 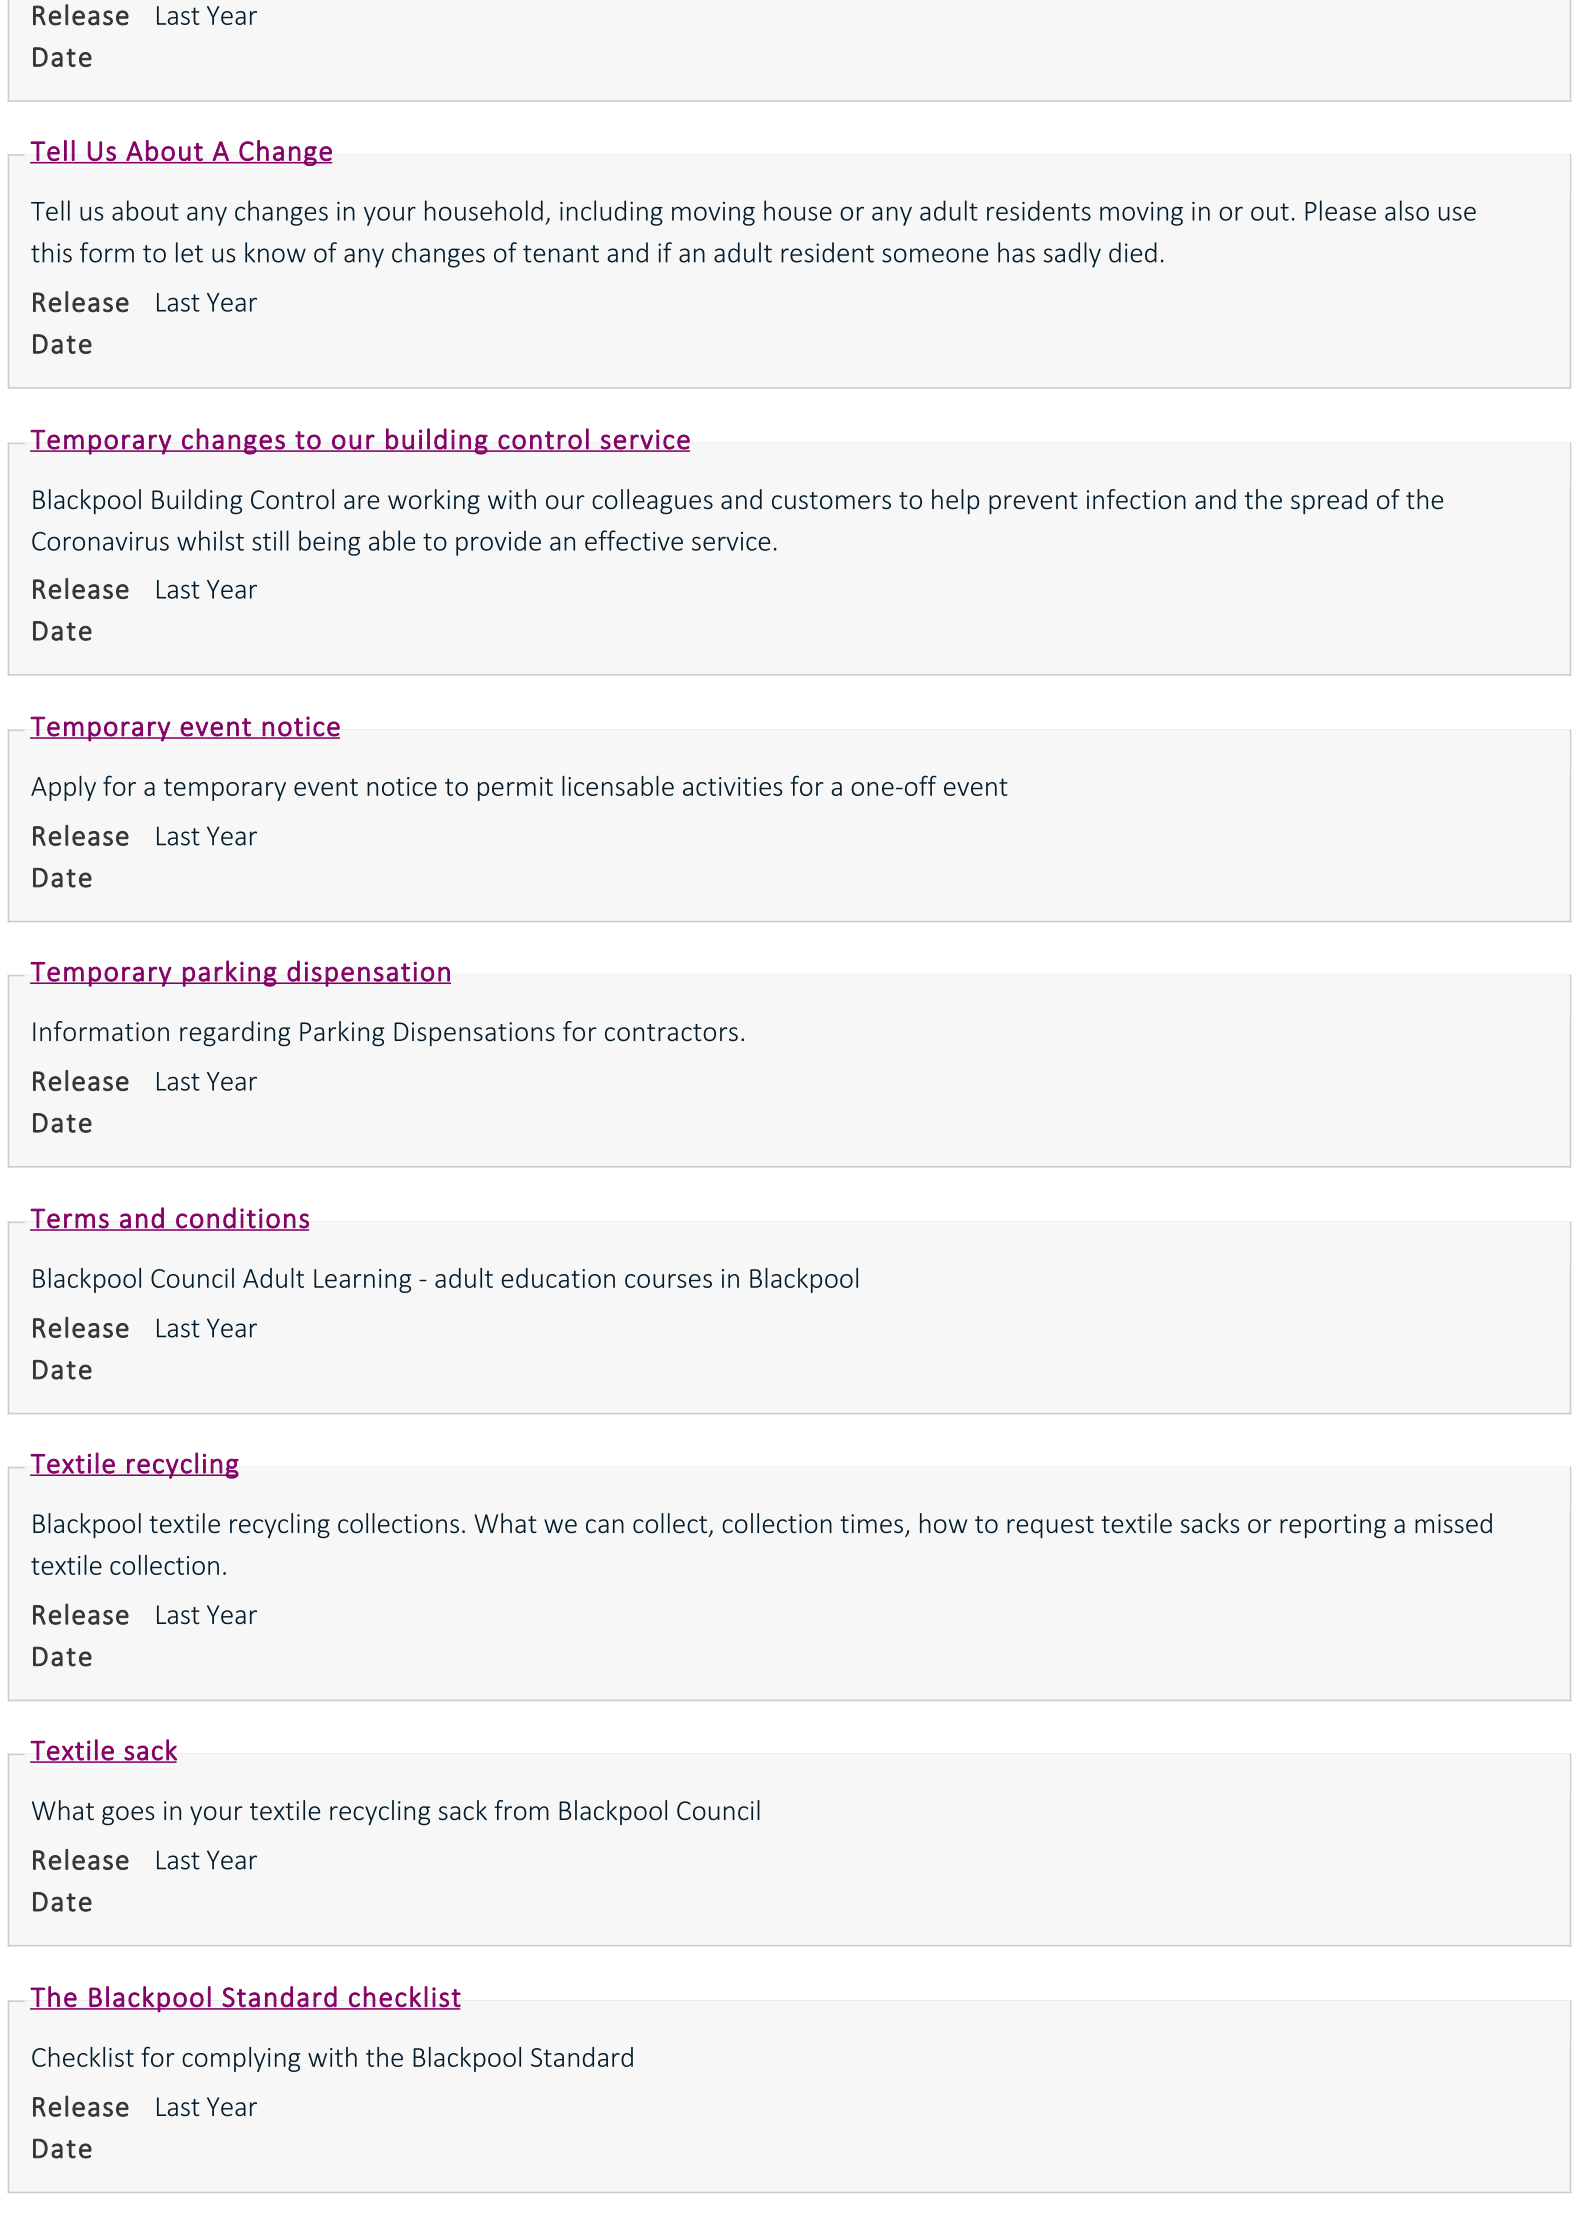 I want to click on conditions, so click(x=241, y=1218).
